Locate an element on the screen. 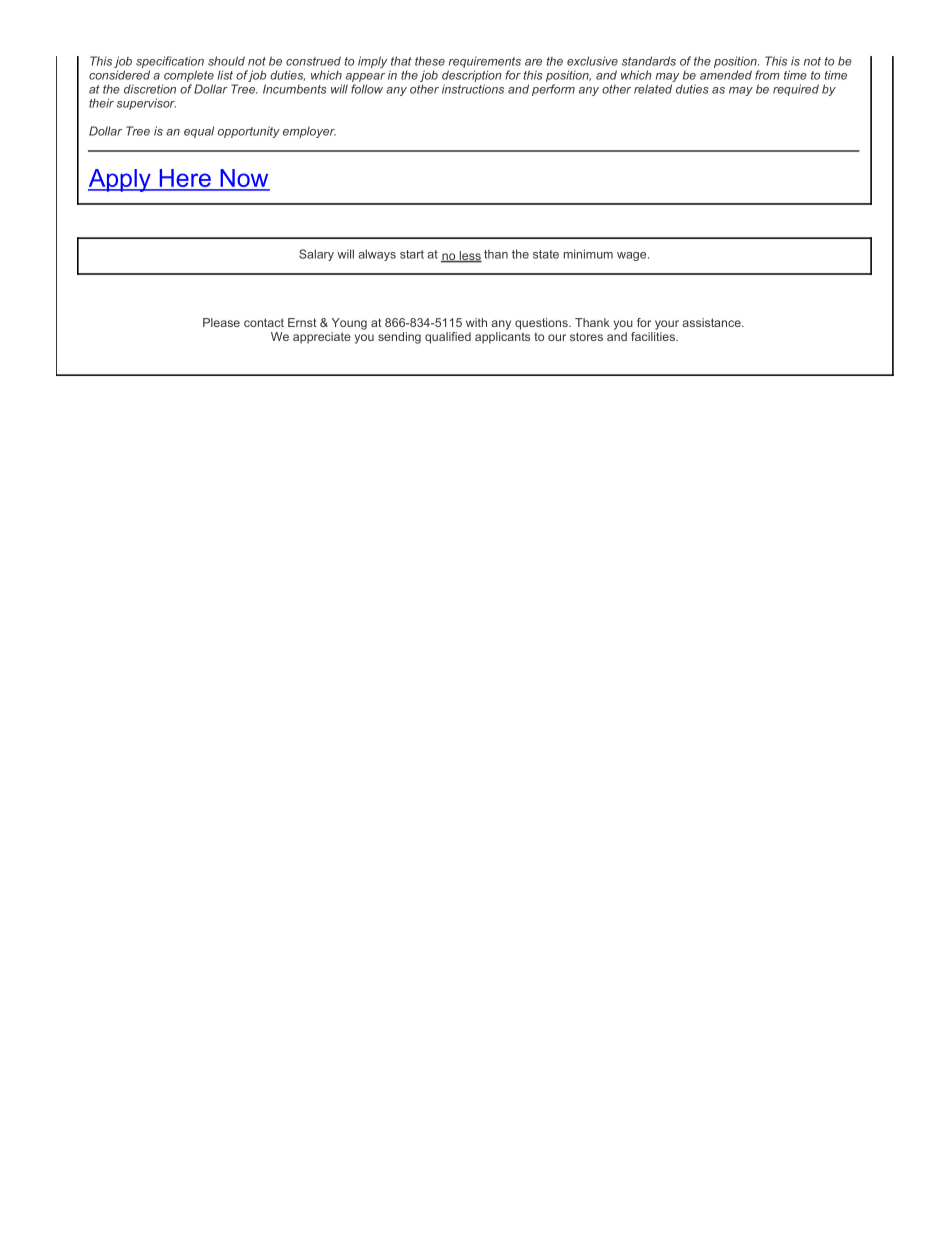 This screenshot has width=952, height=1233. Please is located at coordinates (221, 322).
